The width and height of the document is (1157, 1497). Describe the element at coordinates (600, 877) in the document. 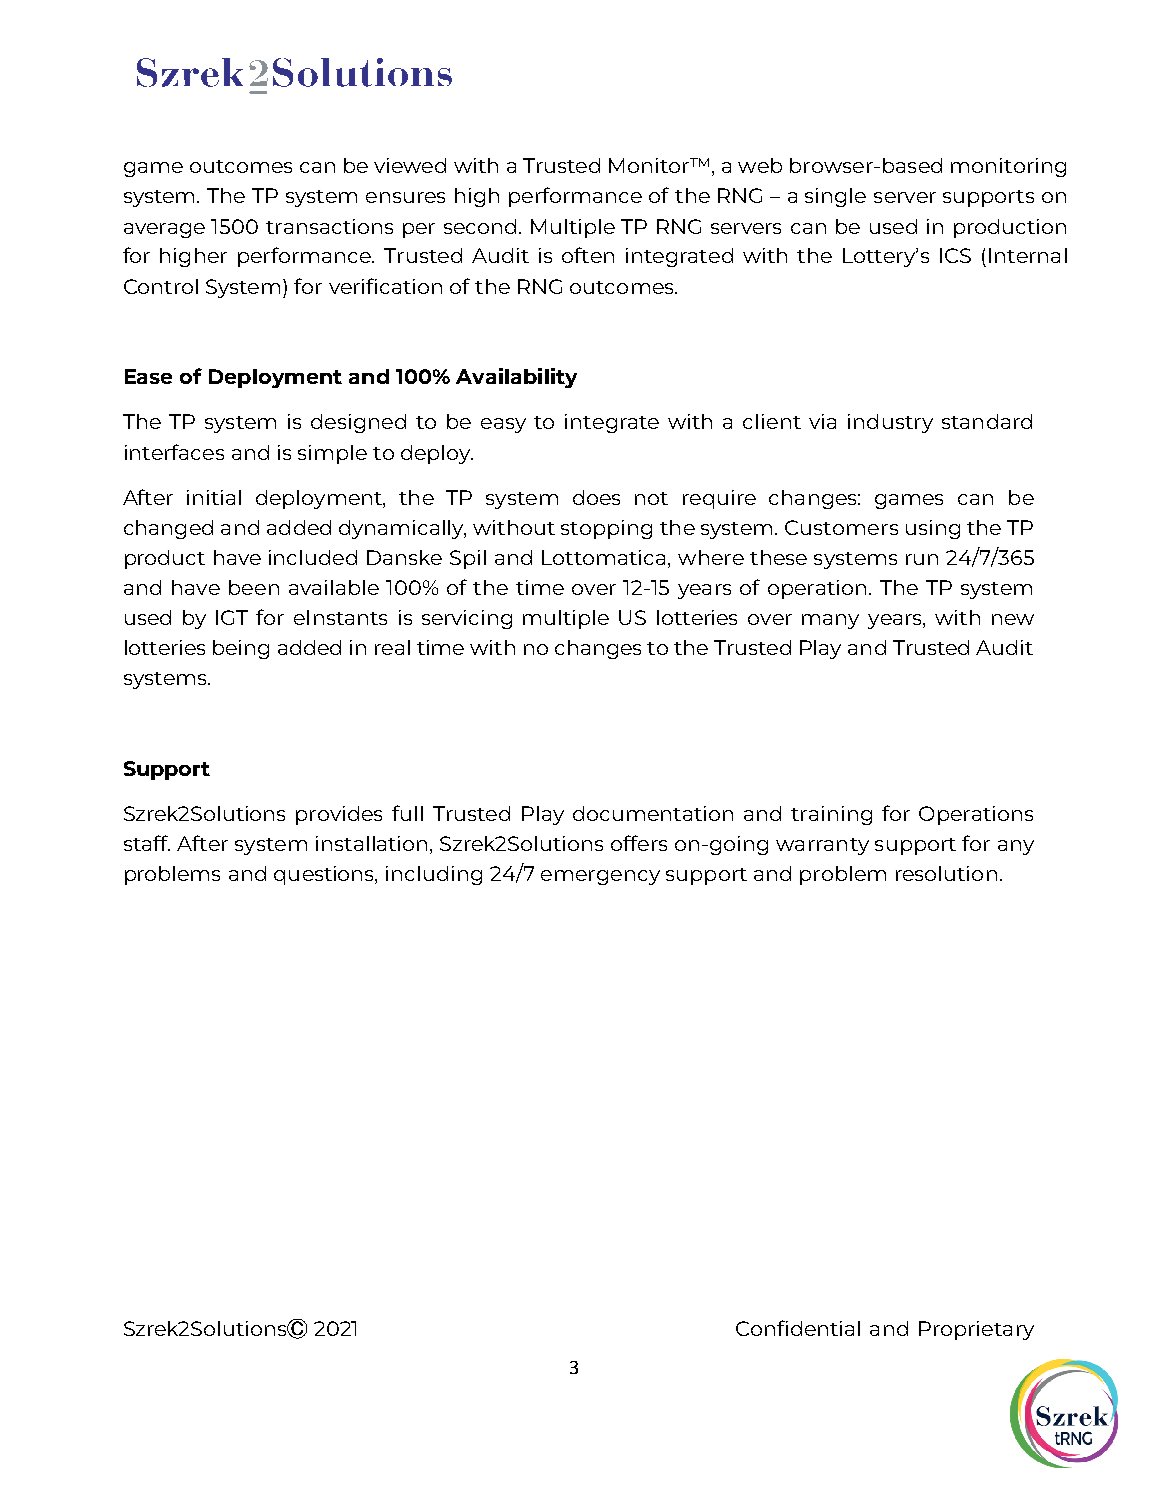

I see `emergency` at that location.
